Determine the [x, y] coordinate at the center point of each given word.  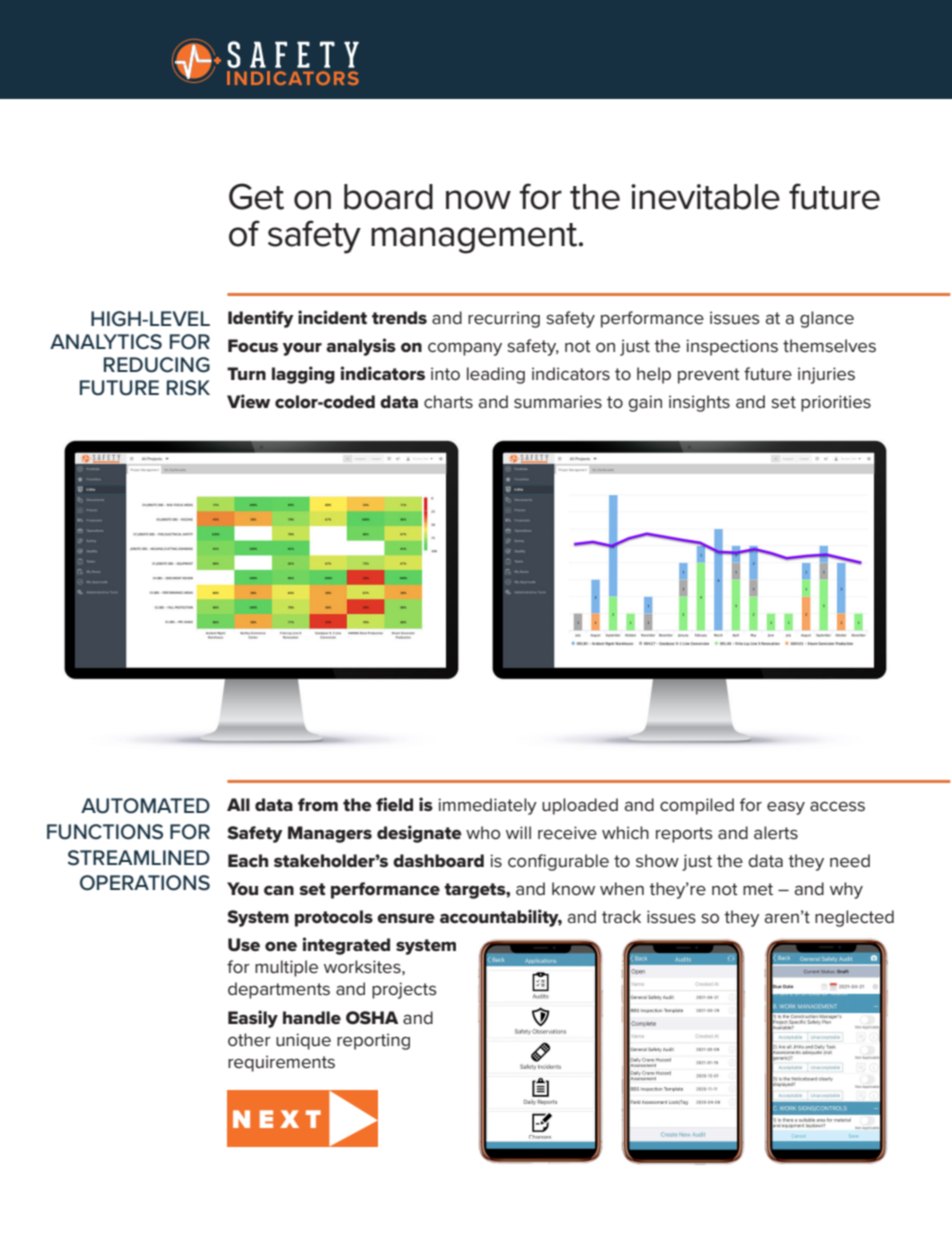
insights [699, 403]
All [238, 804]
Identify [261, 319]
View [248, 401]
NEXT [277, 1119]
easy [786, 808]
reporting [373, 1041]
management [475, 238]
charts [448, 401]
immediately [487, 806]
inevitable [705, 197]
